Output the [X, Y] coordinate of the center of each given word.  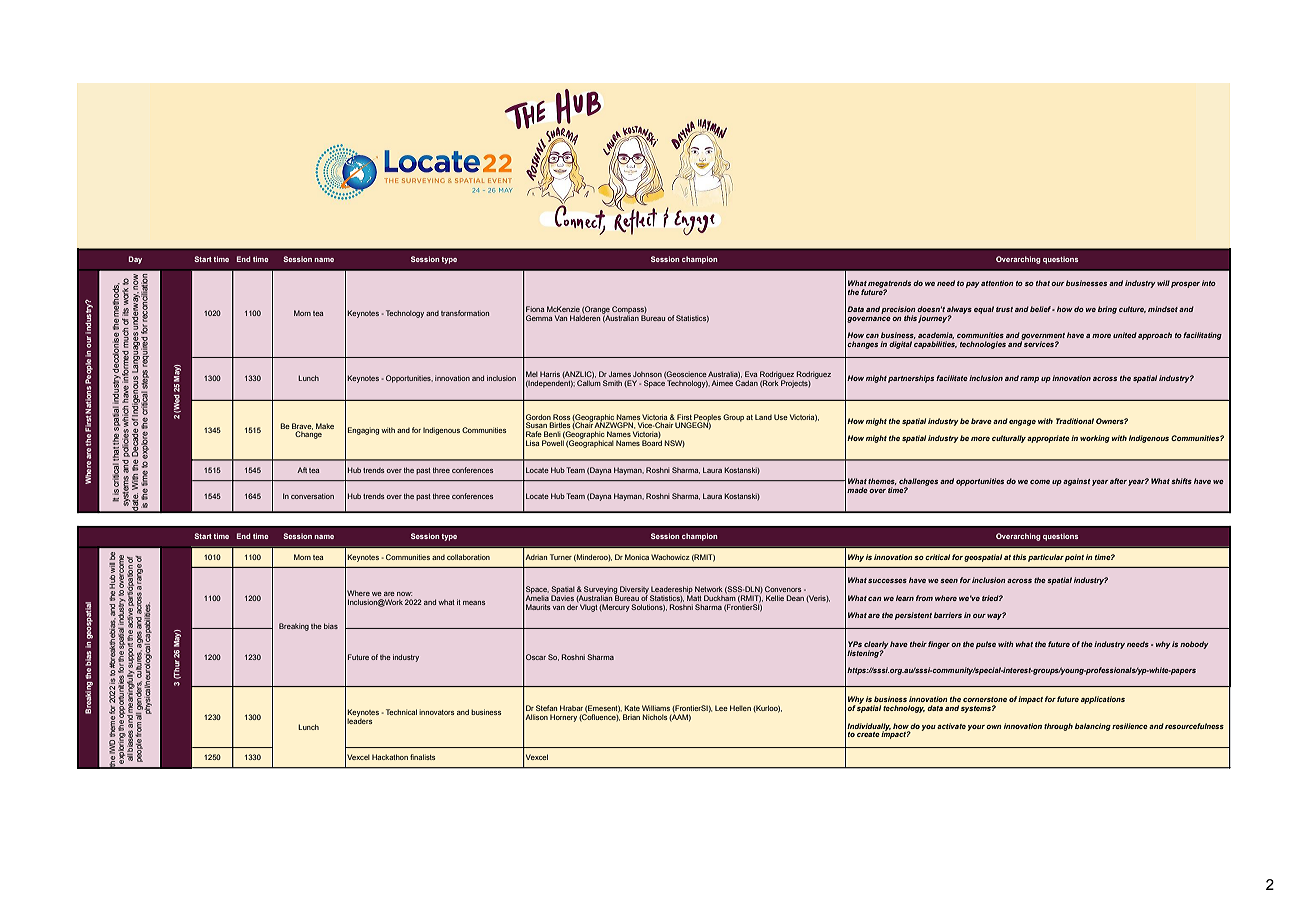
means [474, 603]
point [1074, 558]
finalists [422, 757]
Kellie [775, 598]
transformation [465, 313]
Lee [721, 708]
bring [1107, 310]
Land [763, 417]
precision [898, 311]
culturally [1009, 439]
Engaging [363, 431]
